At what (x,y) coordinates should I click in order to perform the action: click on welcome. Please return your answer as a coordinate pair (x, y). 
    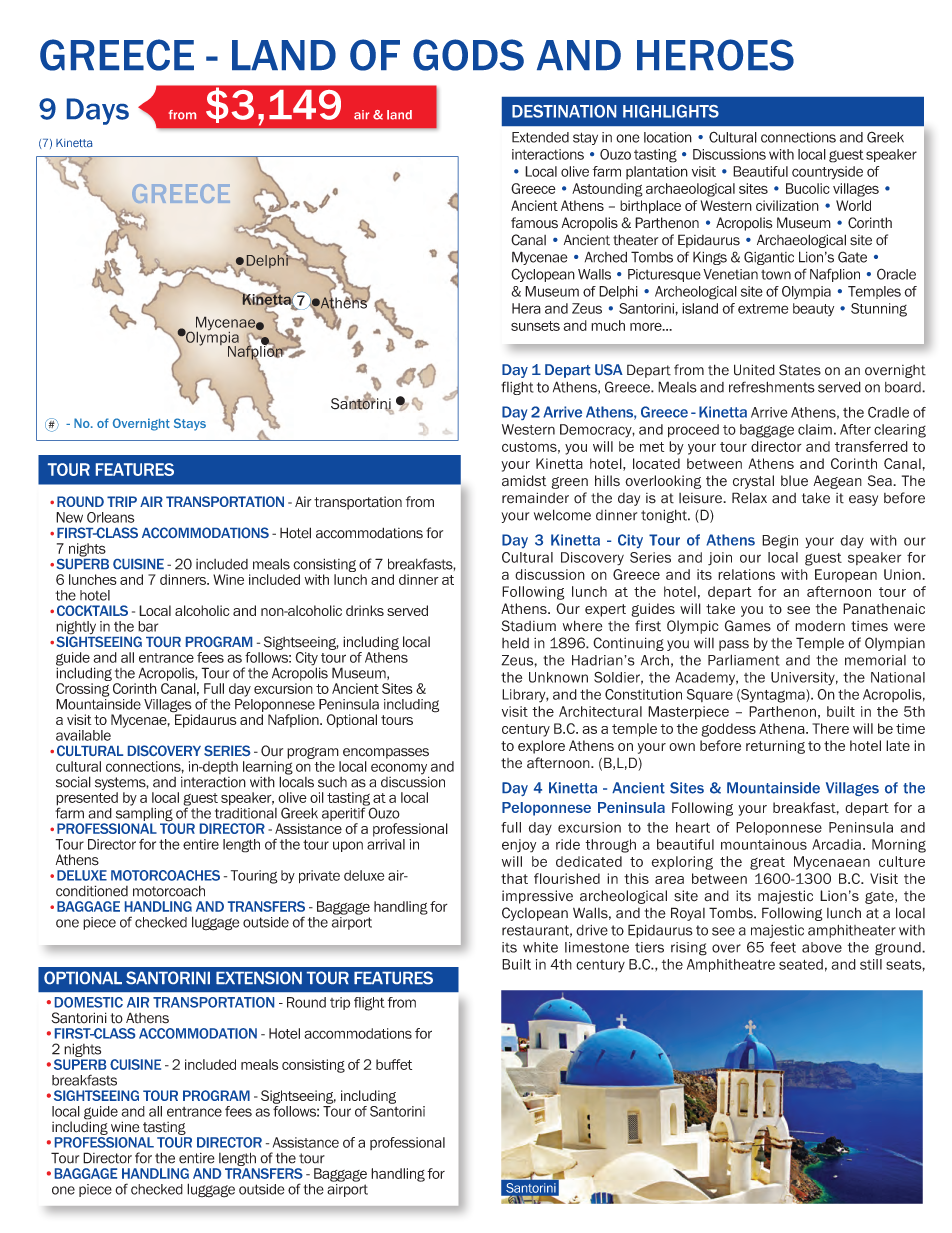
    Looking at the image, I should click on (562, 515).
